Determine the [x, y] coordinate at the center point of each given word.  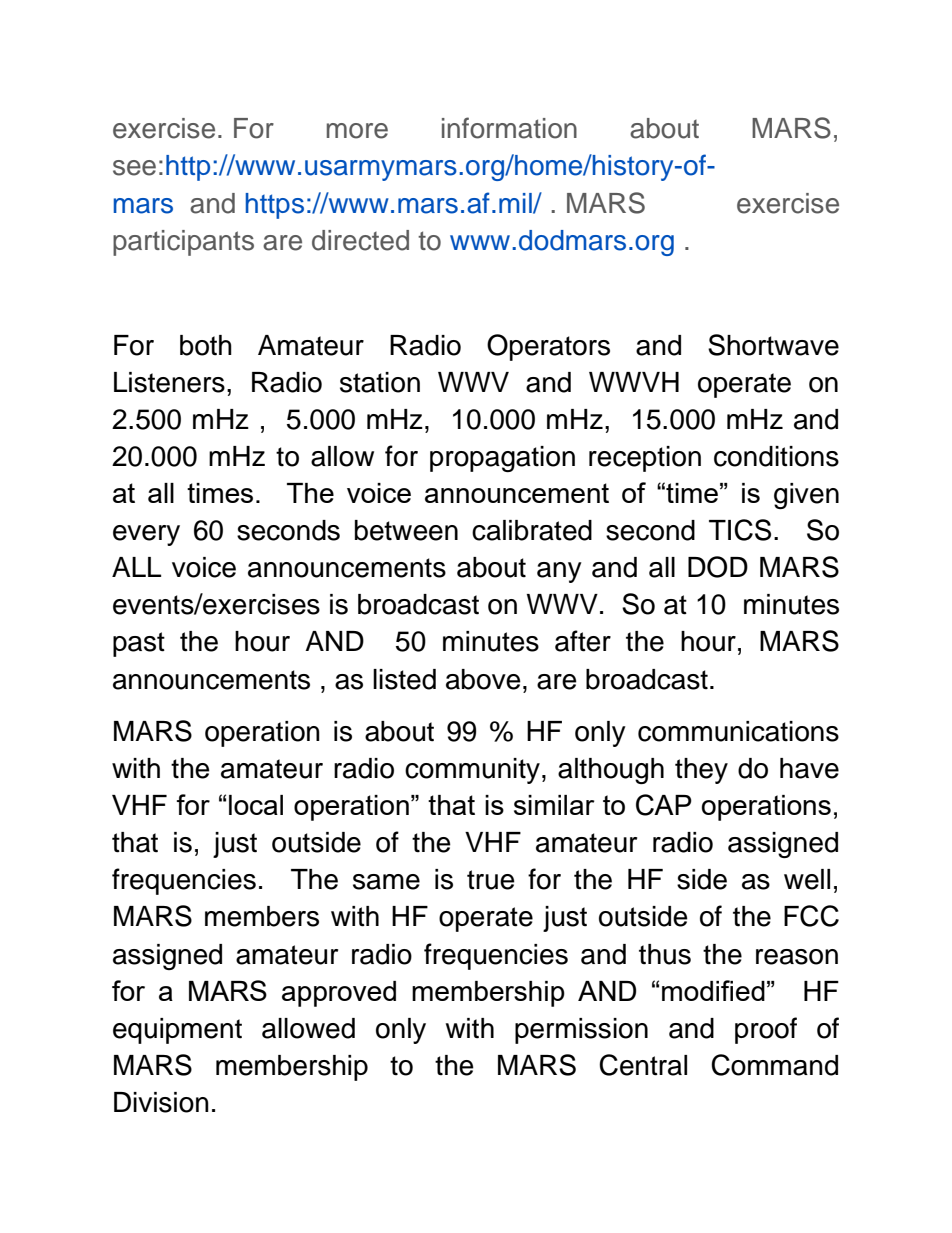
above [483, 679]
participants [183, 243]
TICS [740, 530]
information [509, 128]
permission [581, 1031]
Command [774, 1065]
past [139, 644]
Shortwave [773, 345]
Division [161, 1102]
